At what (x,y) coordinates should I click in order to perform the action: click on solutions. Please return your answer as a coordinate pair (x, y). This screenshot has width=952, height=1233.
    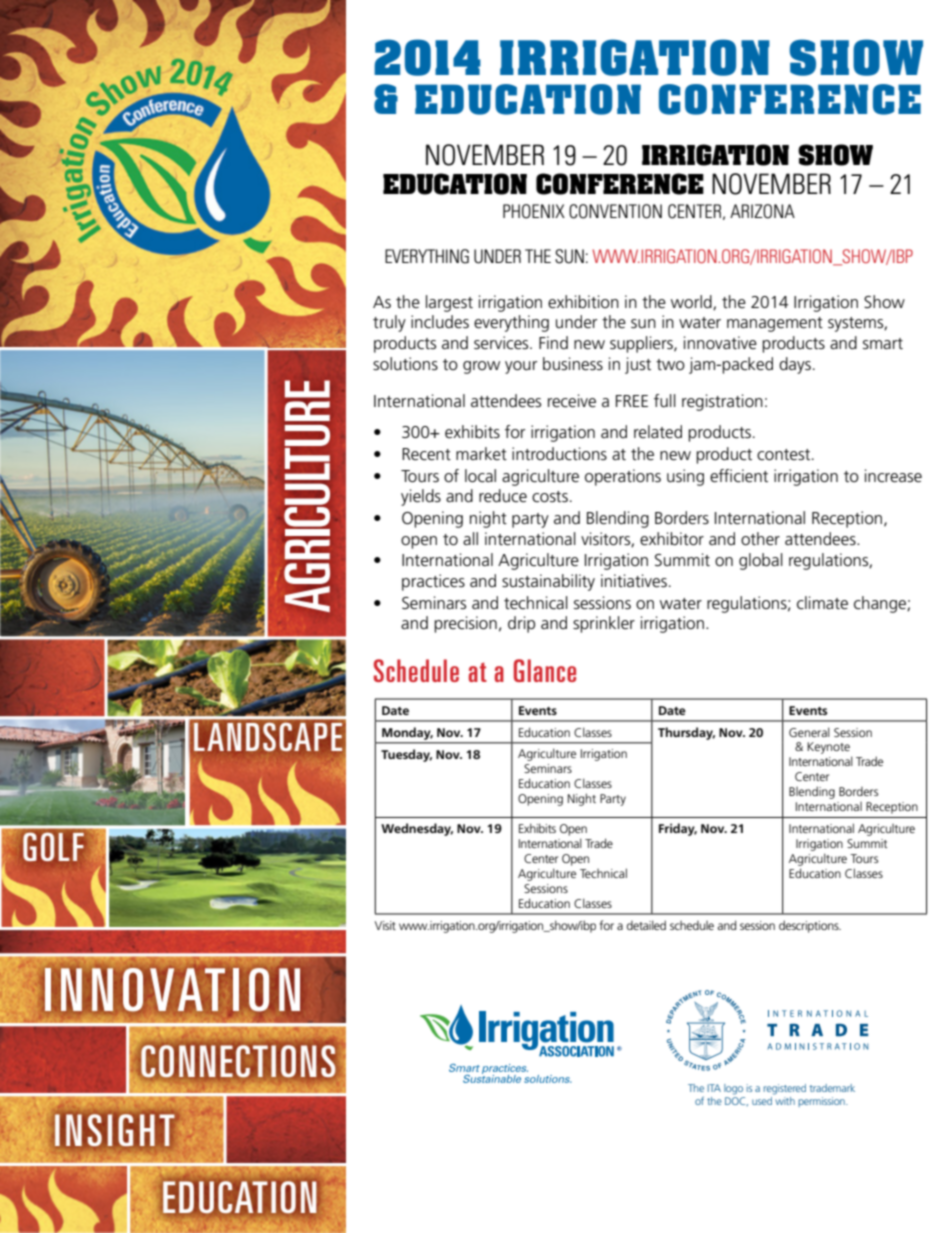
    Looking at the image, I should click on (405, 364).
